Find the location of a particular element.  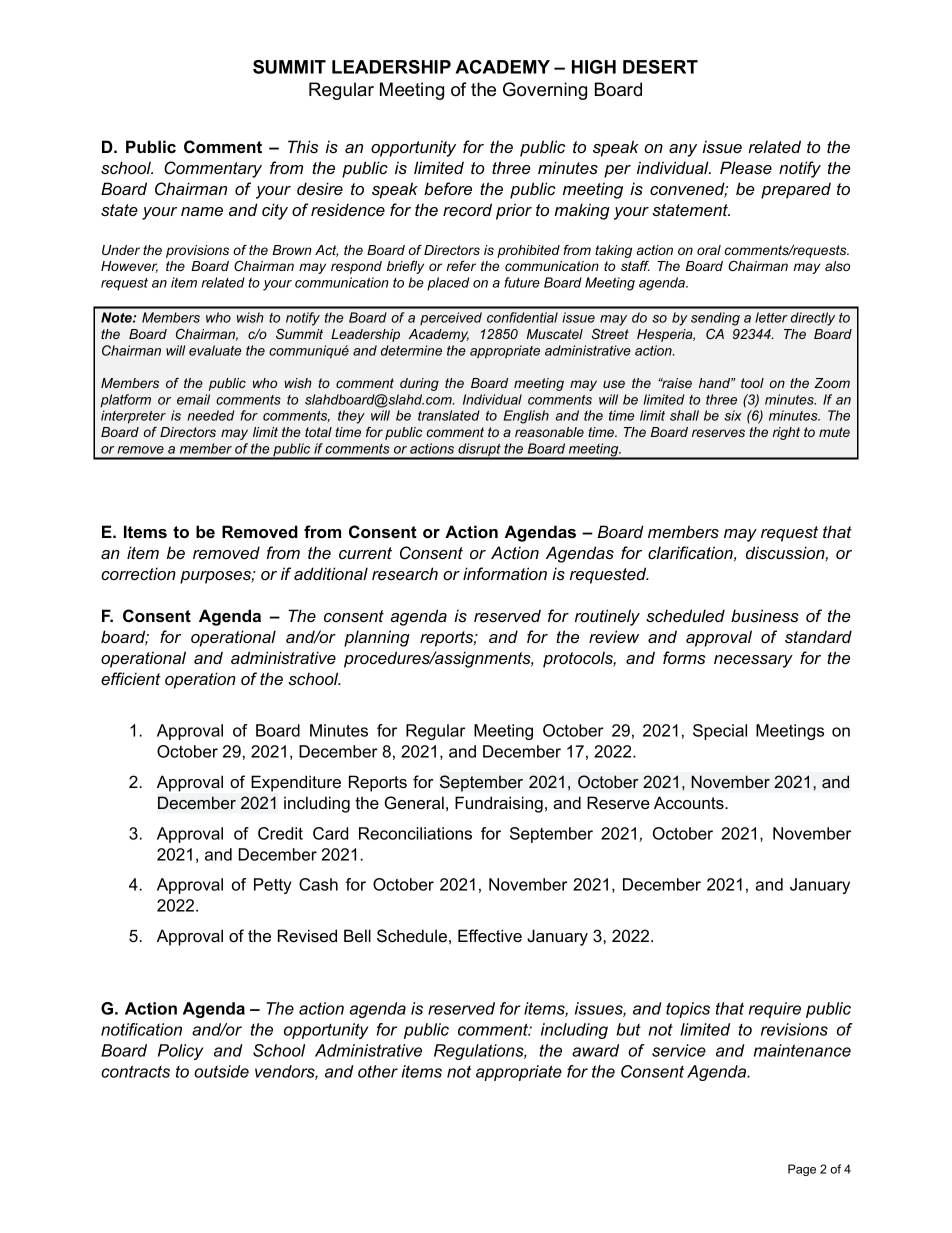

right is located at coordinates (786, 433).
